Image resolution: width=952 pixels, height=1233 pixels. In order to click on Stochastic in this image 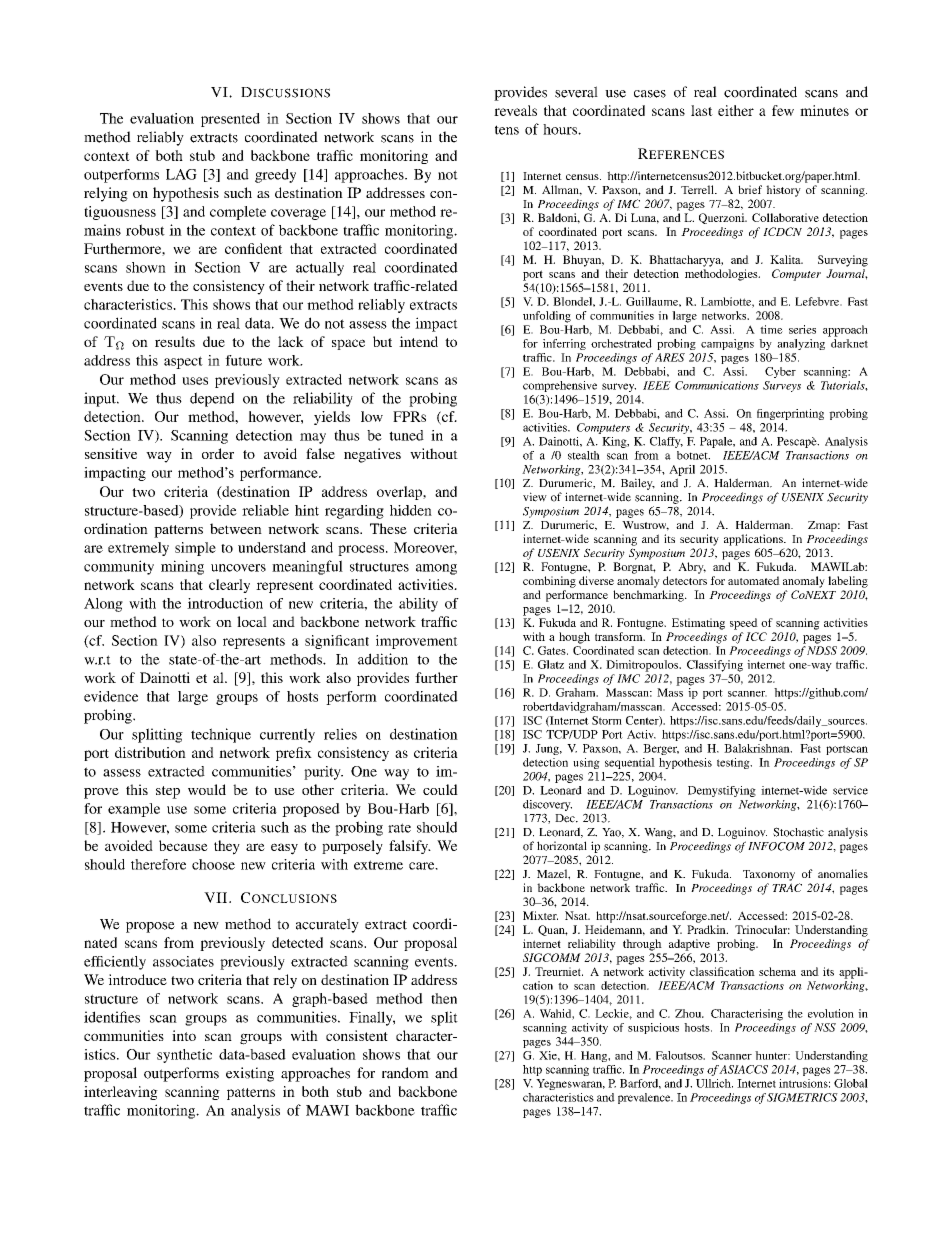, I will do `click(798, 832)`.
